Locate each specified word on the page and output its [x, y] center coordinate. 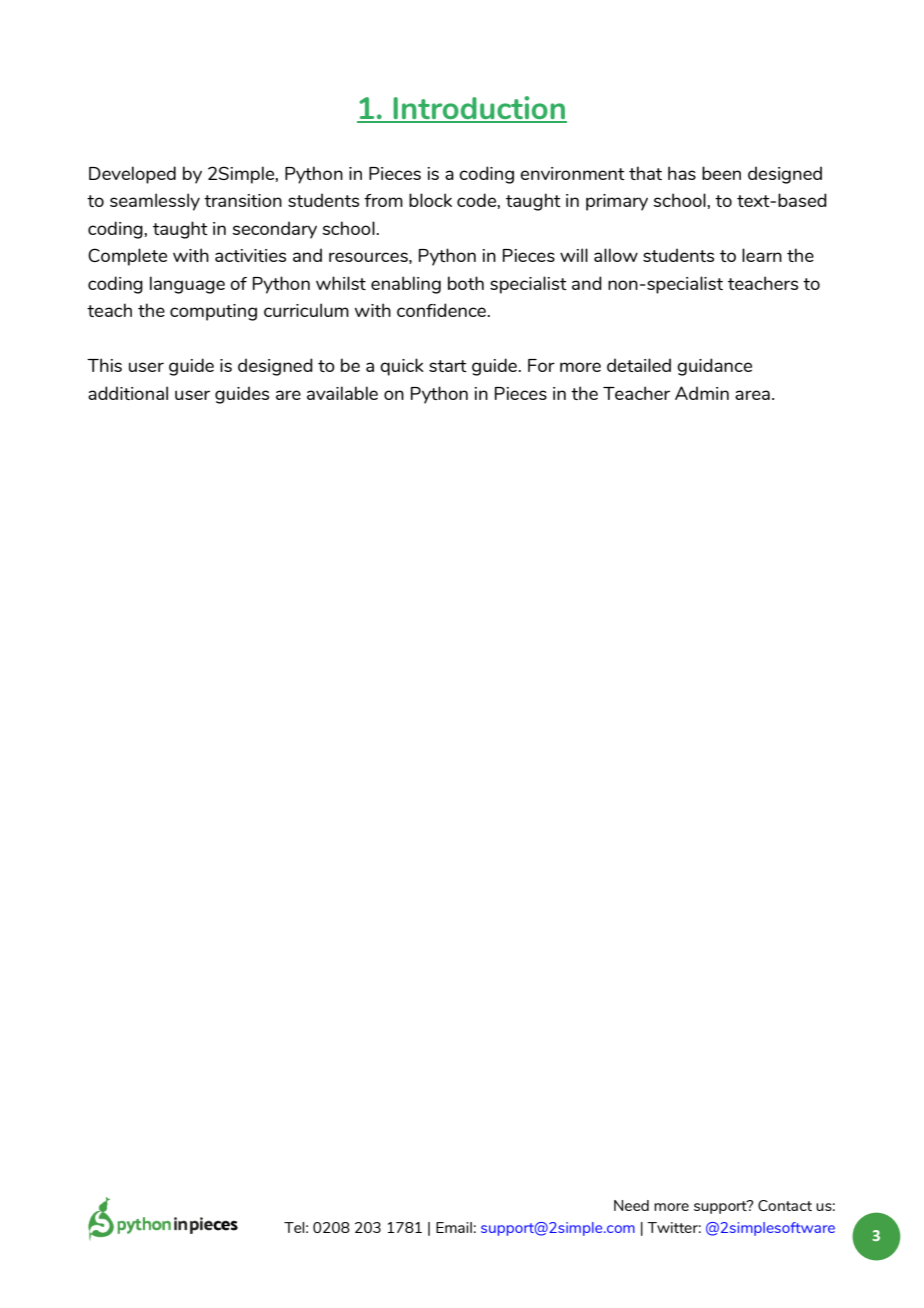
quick [402, 367]
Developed [132, 175]
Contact [785, 1205]
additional [128, 393]
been [721, 173]
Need [631, 1205]
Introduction [479, 109]
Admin [702, 393]
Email [454, 1227]
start [448, 366]
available [342, 393]
